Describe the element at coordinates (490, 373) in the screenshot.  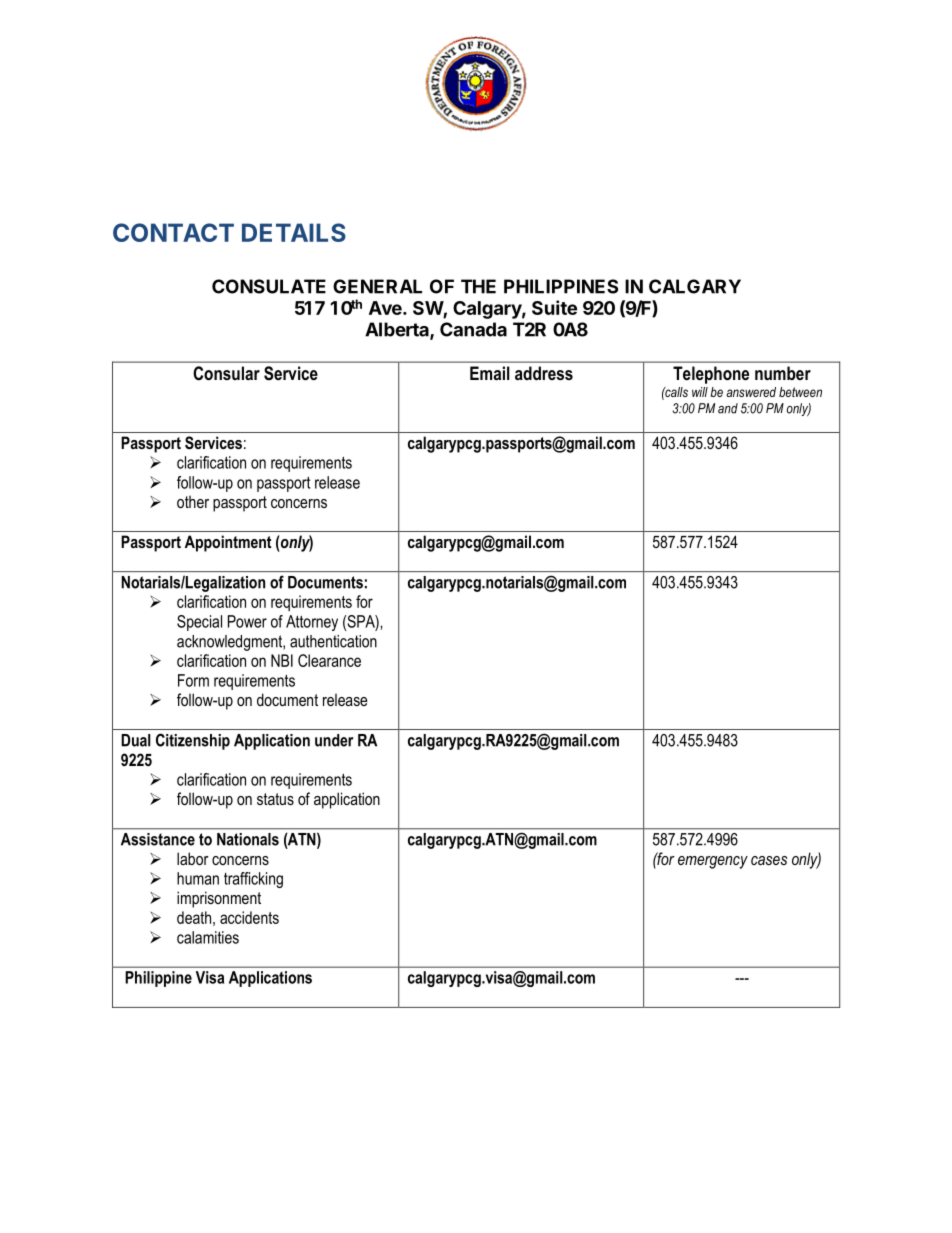
I see `Email` at that location.
